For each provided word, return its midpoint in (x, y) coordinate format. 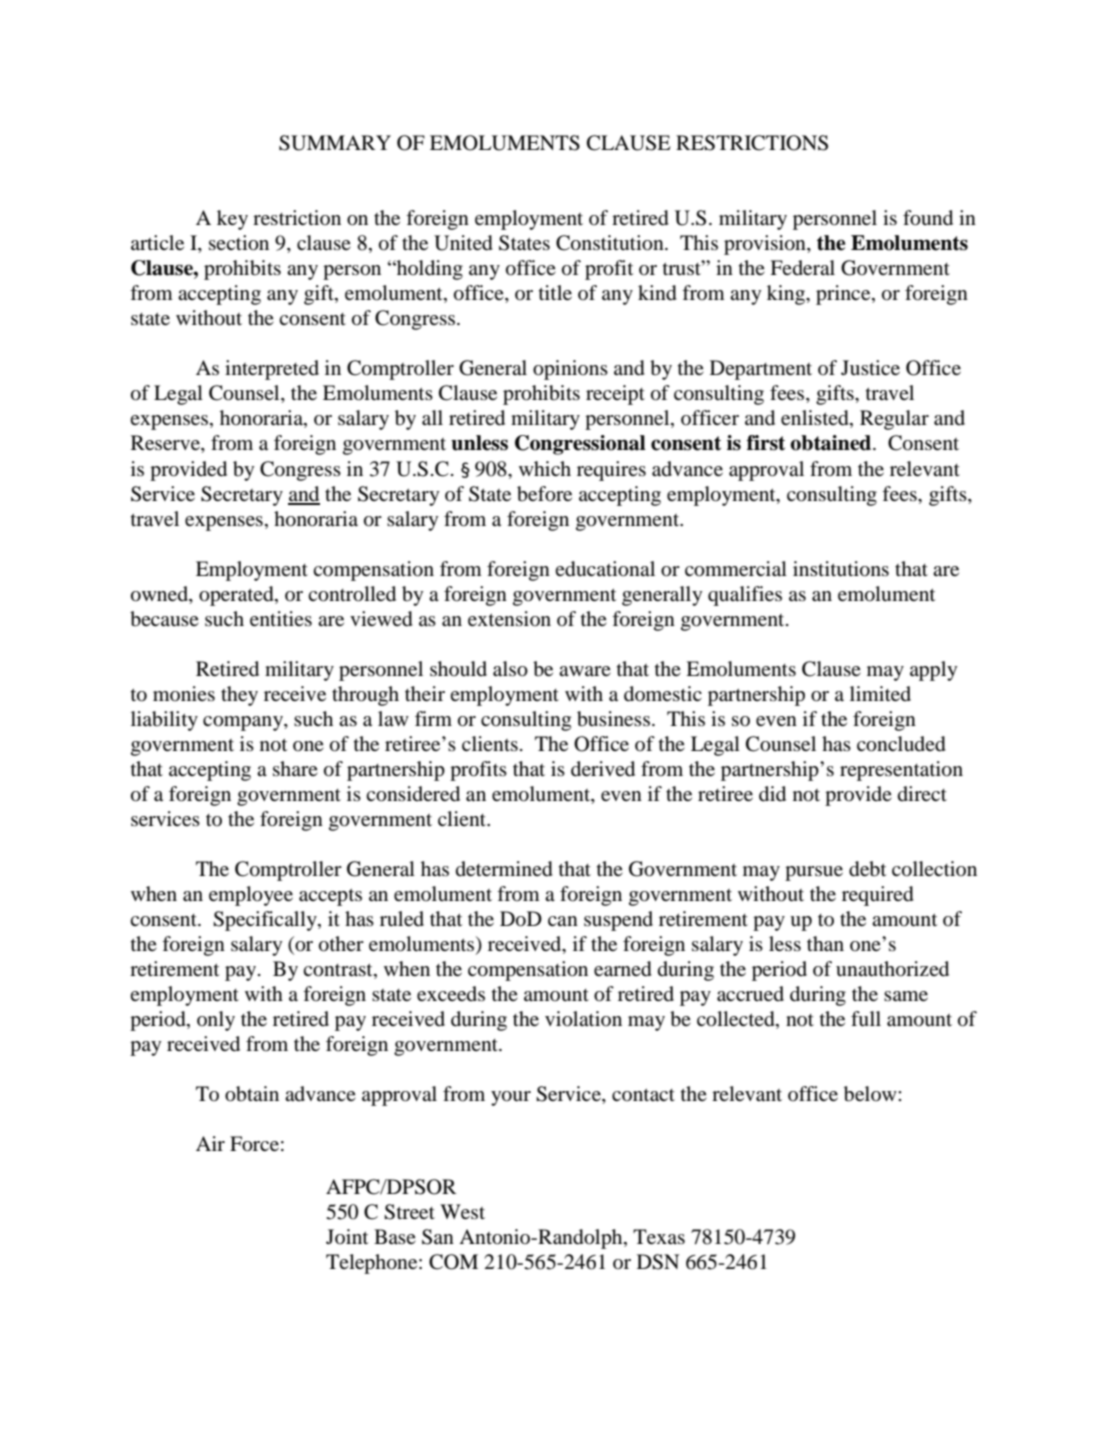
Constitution (611, 243)
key (232, 220)
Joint (347, 1236)
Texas (659, 1236)
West (462, 1211)
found (928, 218)
